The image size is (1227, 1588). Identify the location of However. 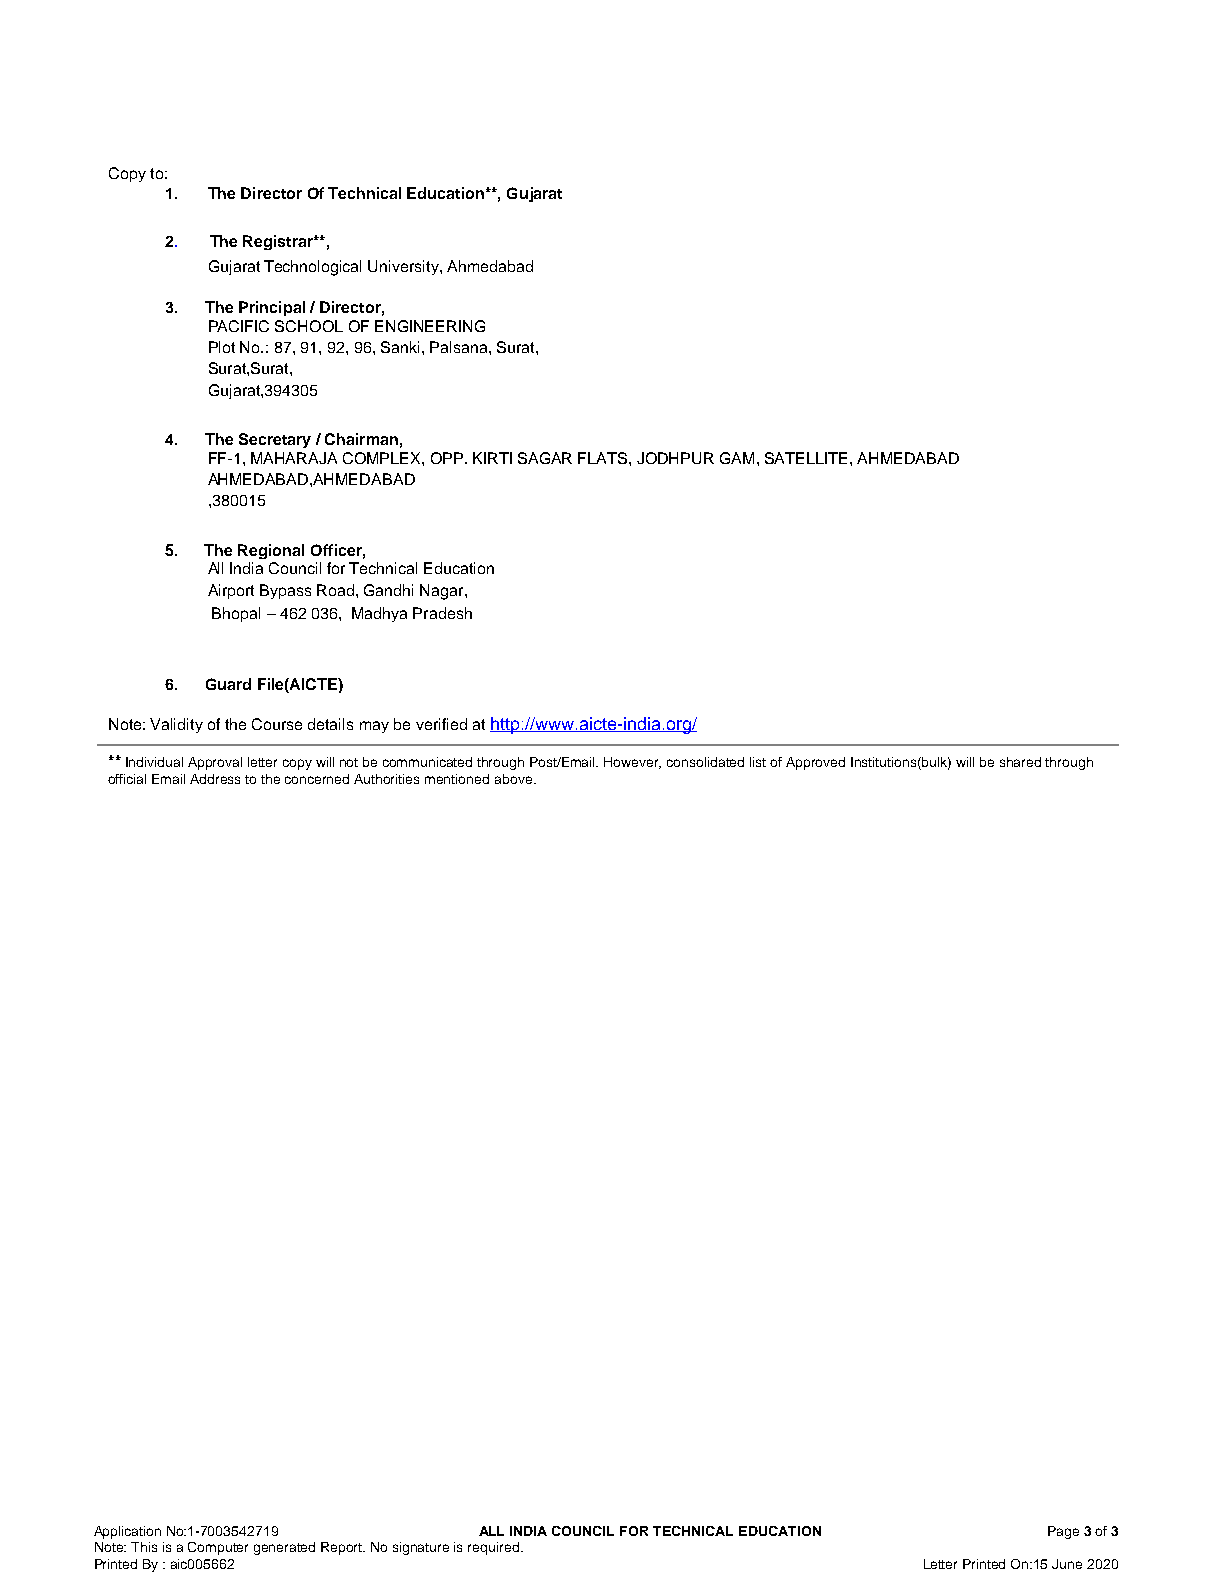
(632, 763).
